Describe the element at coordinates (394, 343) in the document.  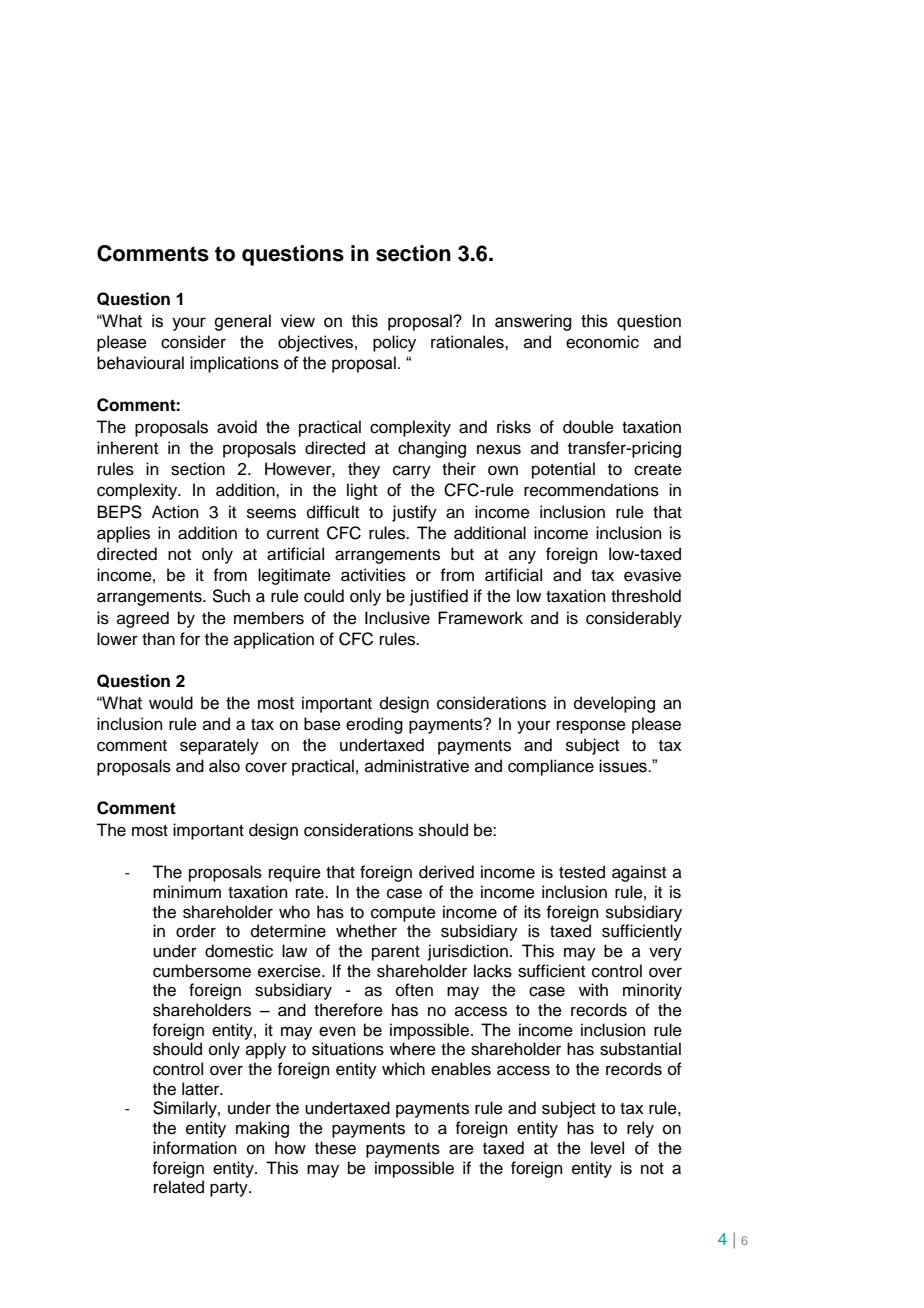
I see `policy` at that location.
